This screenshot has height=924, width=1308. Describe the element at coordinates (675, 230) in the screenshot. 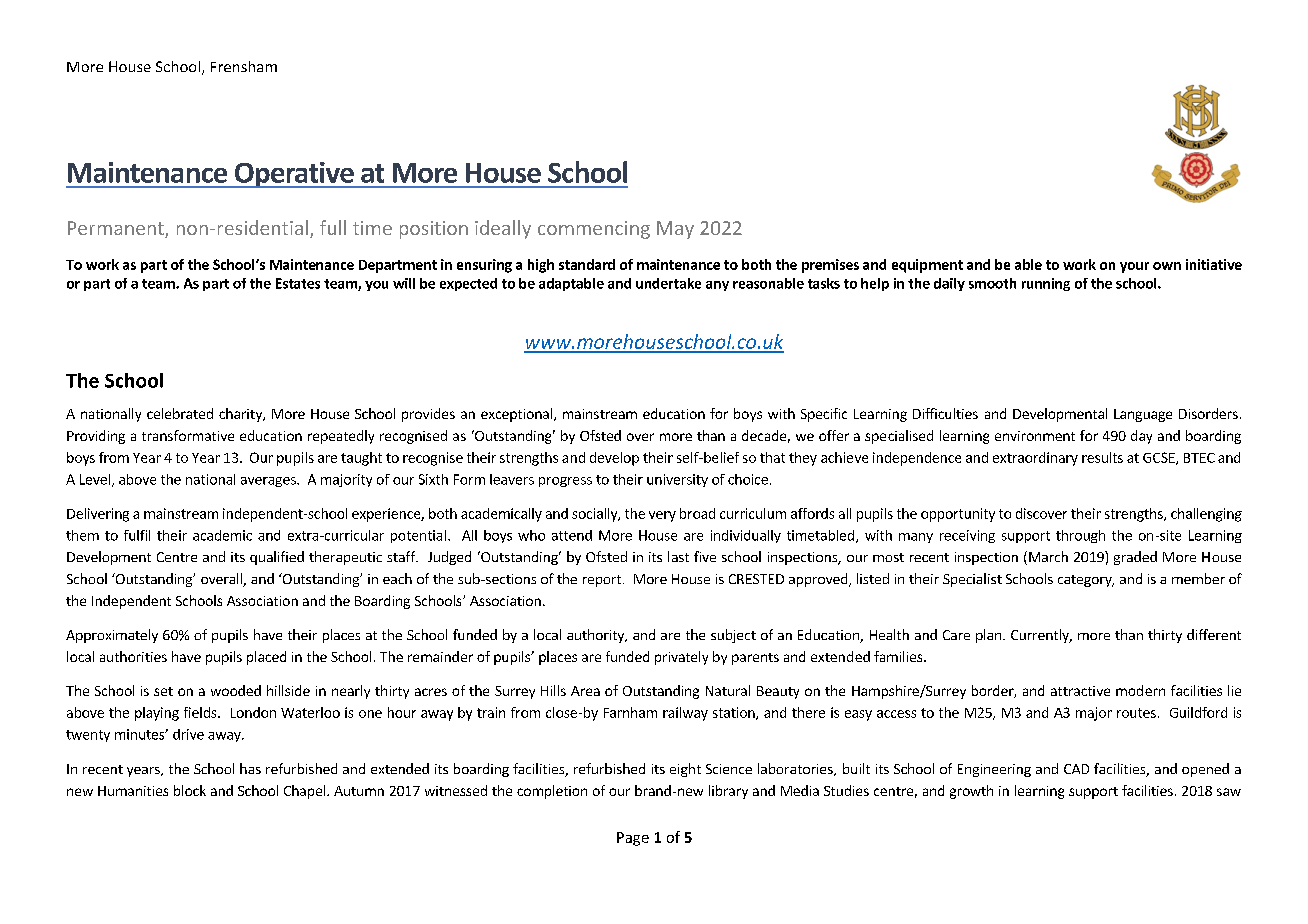

I see `May` at that location.
